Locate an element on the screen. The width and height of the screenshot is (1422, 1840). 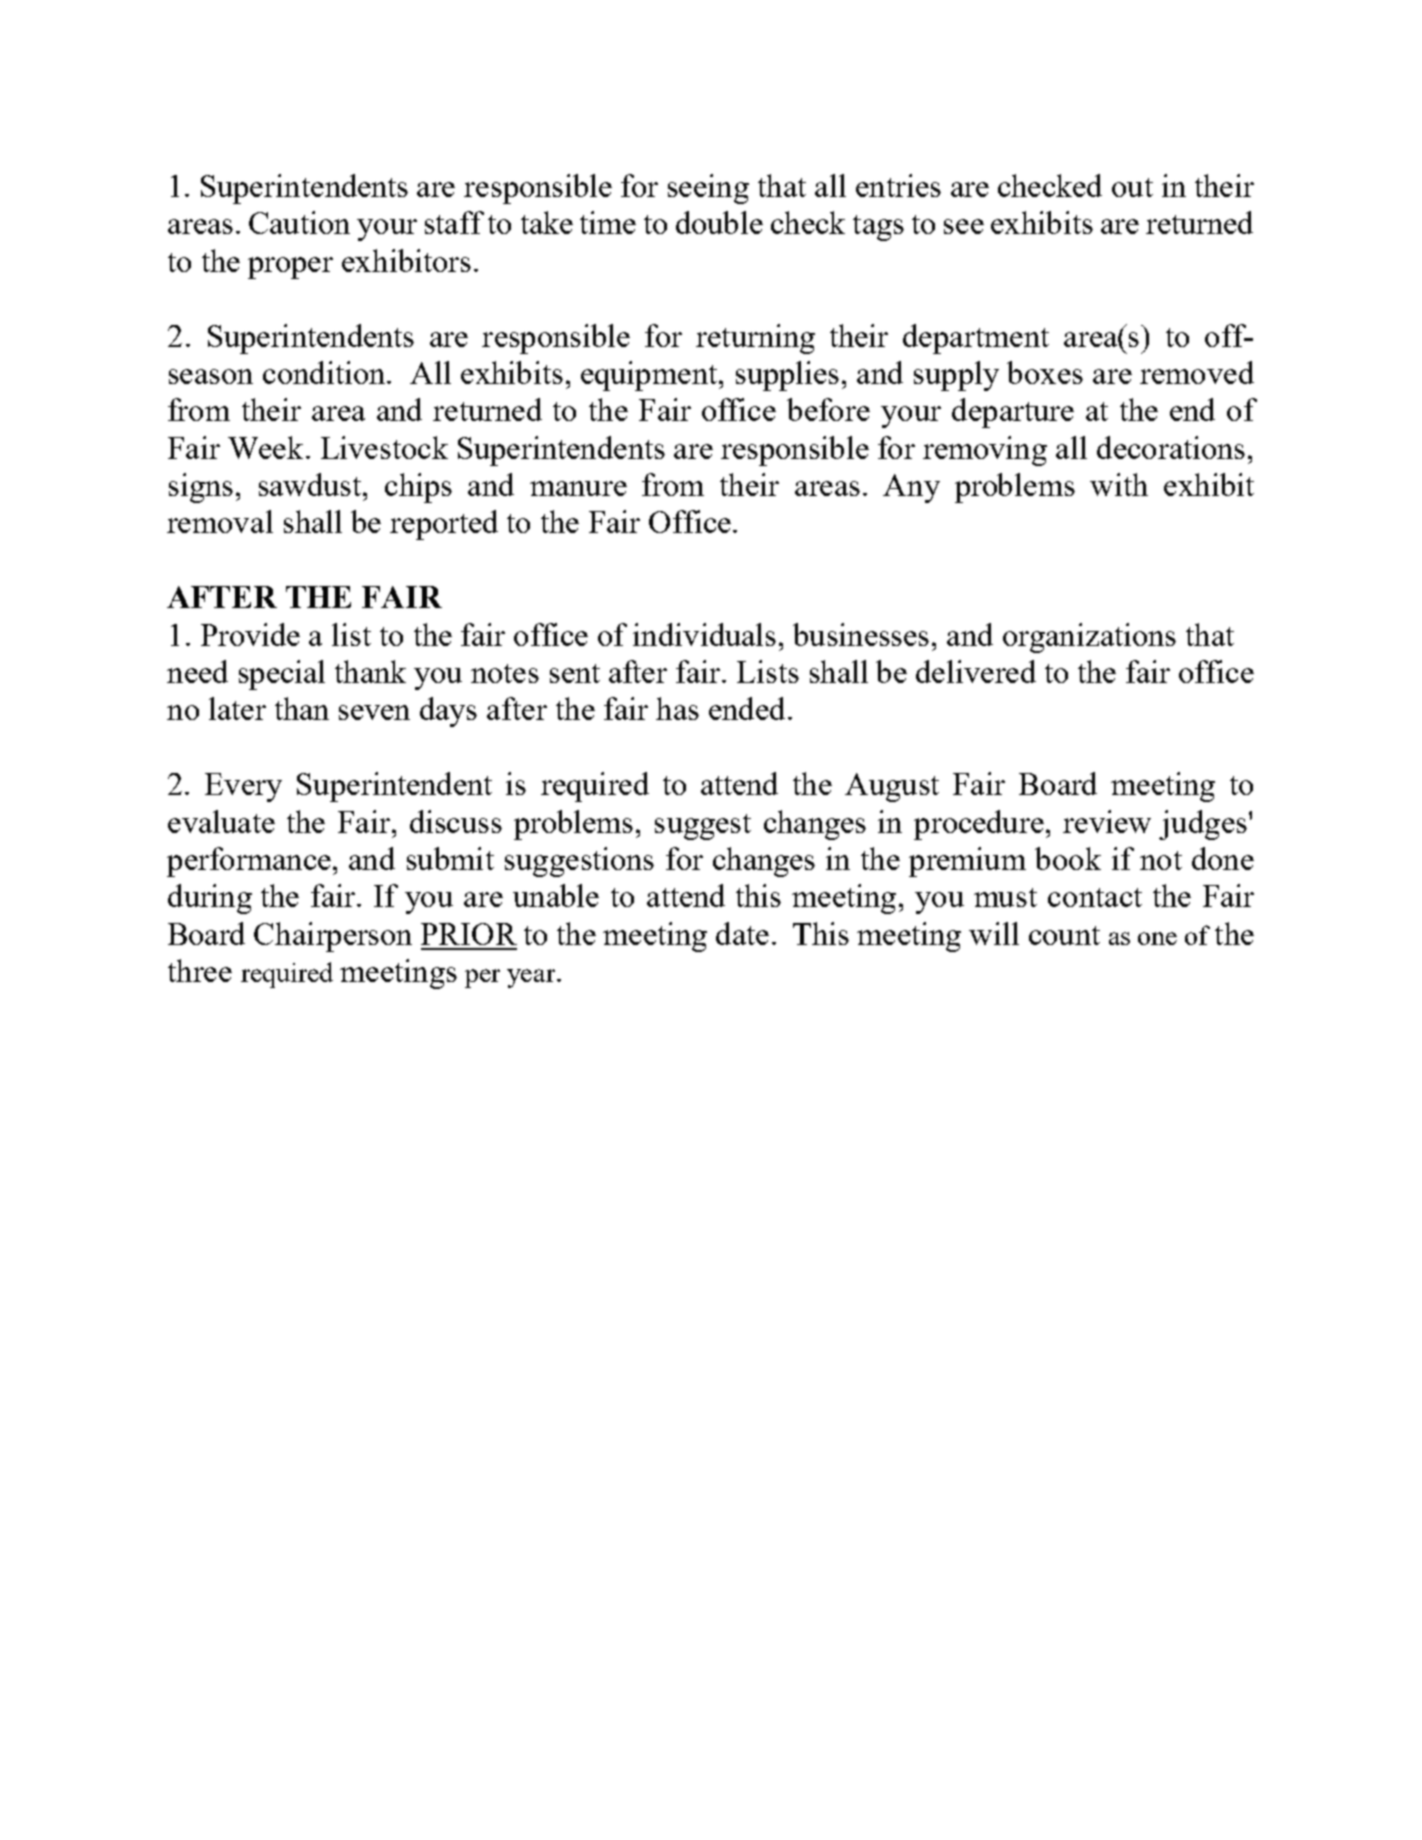
delivered is located at coordinates (976, 671).
